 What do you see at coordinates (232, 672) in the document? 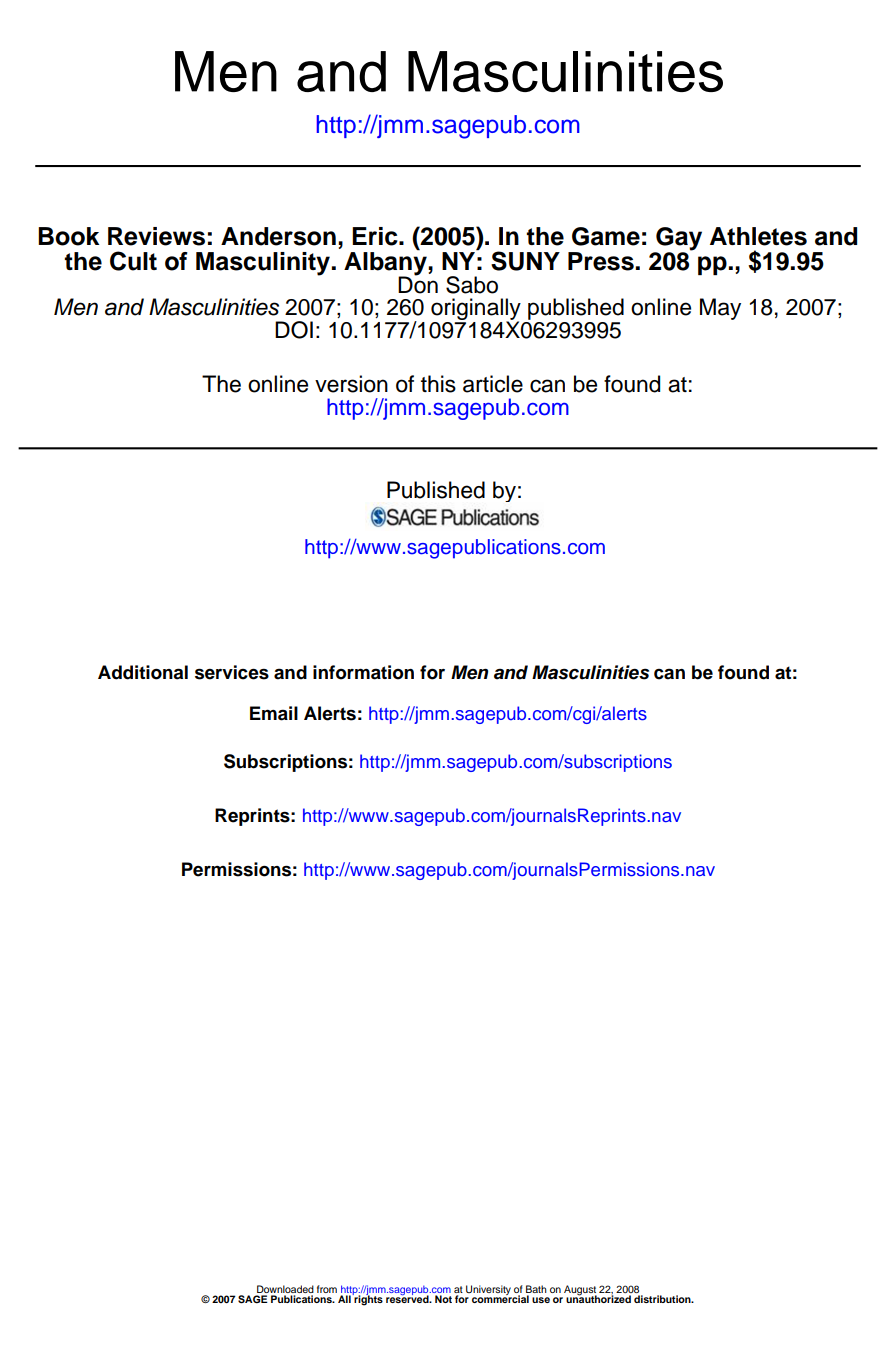
I see `services` at bounding box center [232, 672].
